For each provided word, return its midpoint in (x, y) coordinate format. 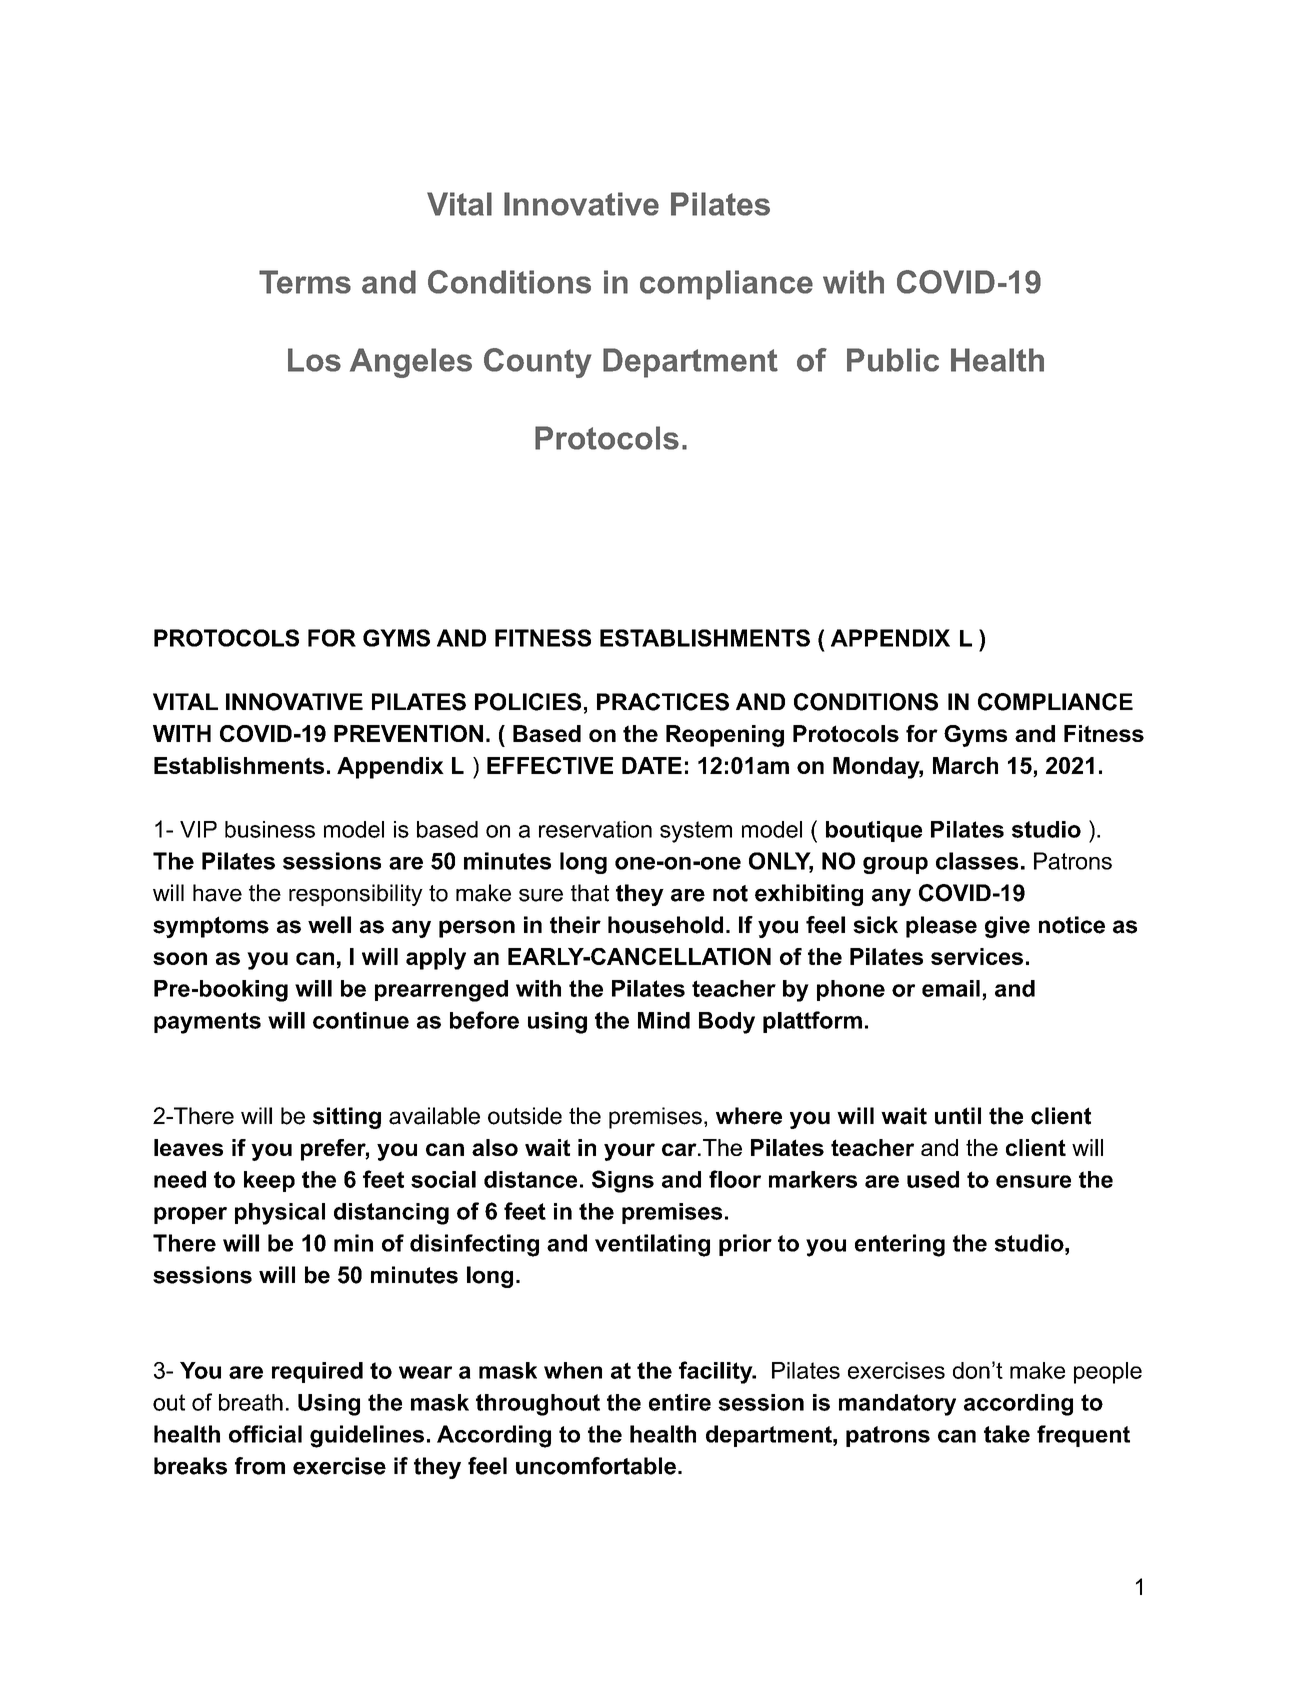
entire (680, 1402)
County (538, 363)
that (590, 893)
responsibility (356, 895)
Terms (305, 282)
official (265, 1434)
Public (893, 360)
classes (977, 861)
